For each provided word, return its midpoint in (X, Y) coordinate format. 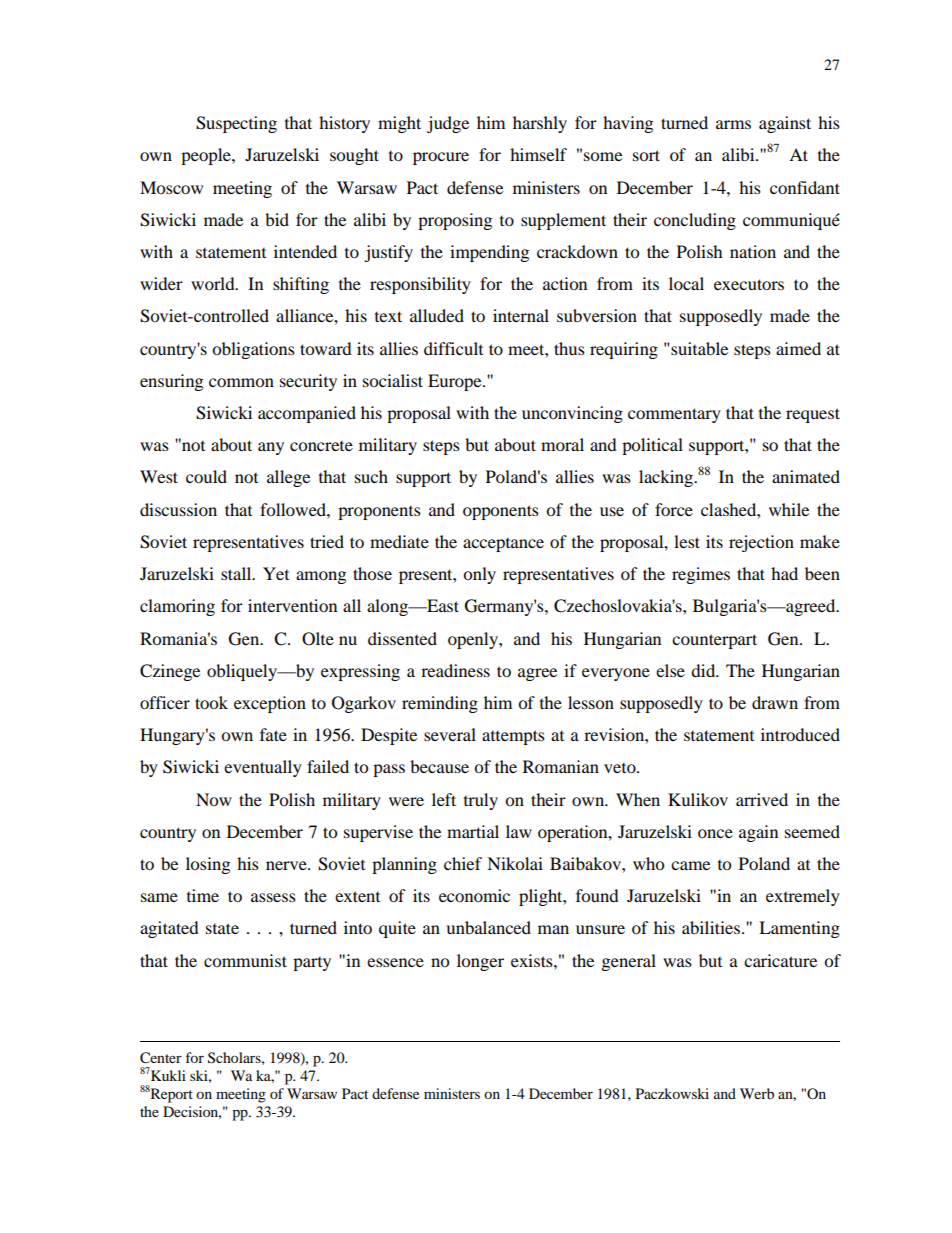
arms (733, 124)
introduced (800, 734)
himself (538, 154)
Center (161, 1058)
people (207, 156)
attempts (513, 737)
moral (562, 444)
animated (806, 476)
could (206, 476)
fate (273, 734)
